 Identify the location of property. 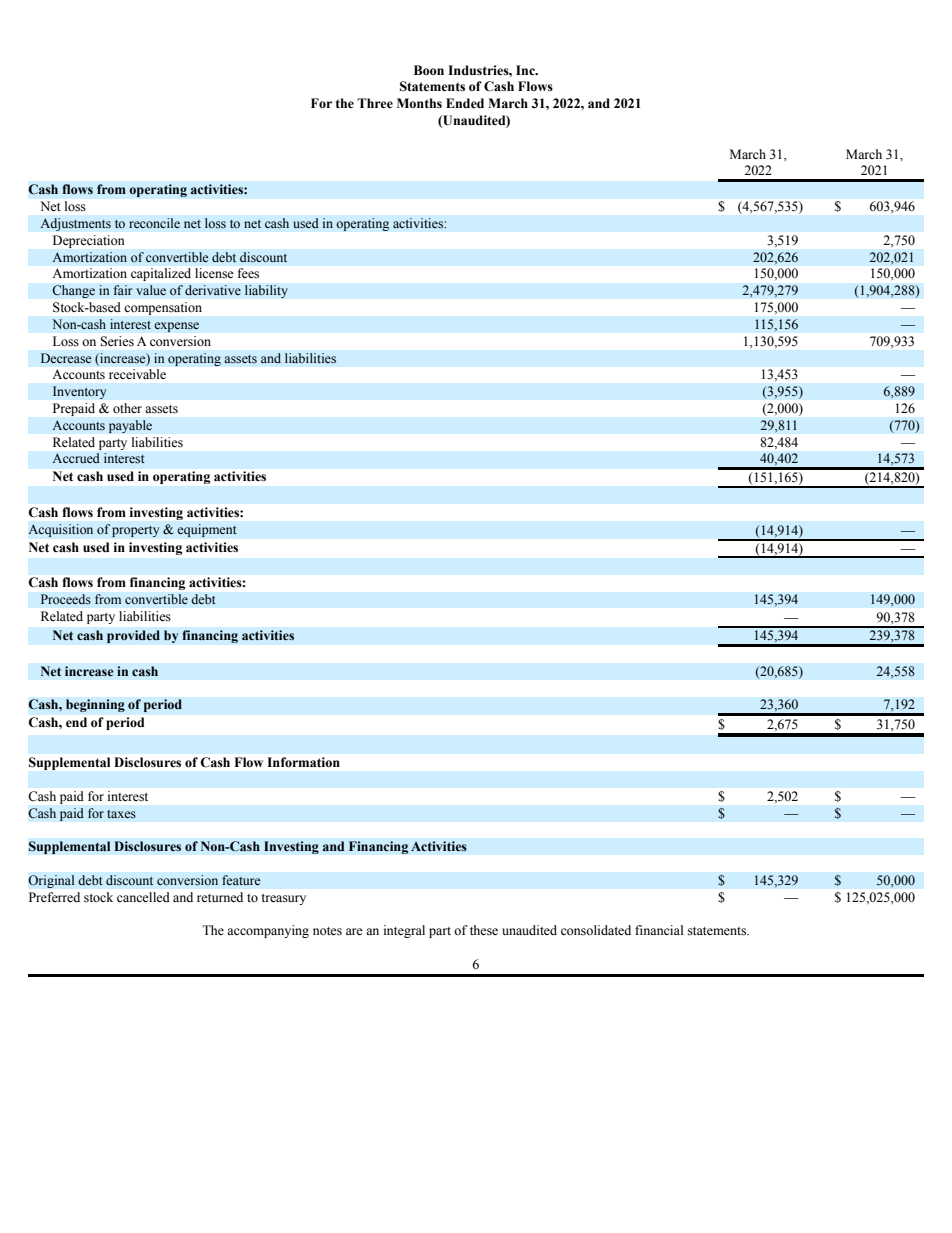
(136, 531).
